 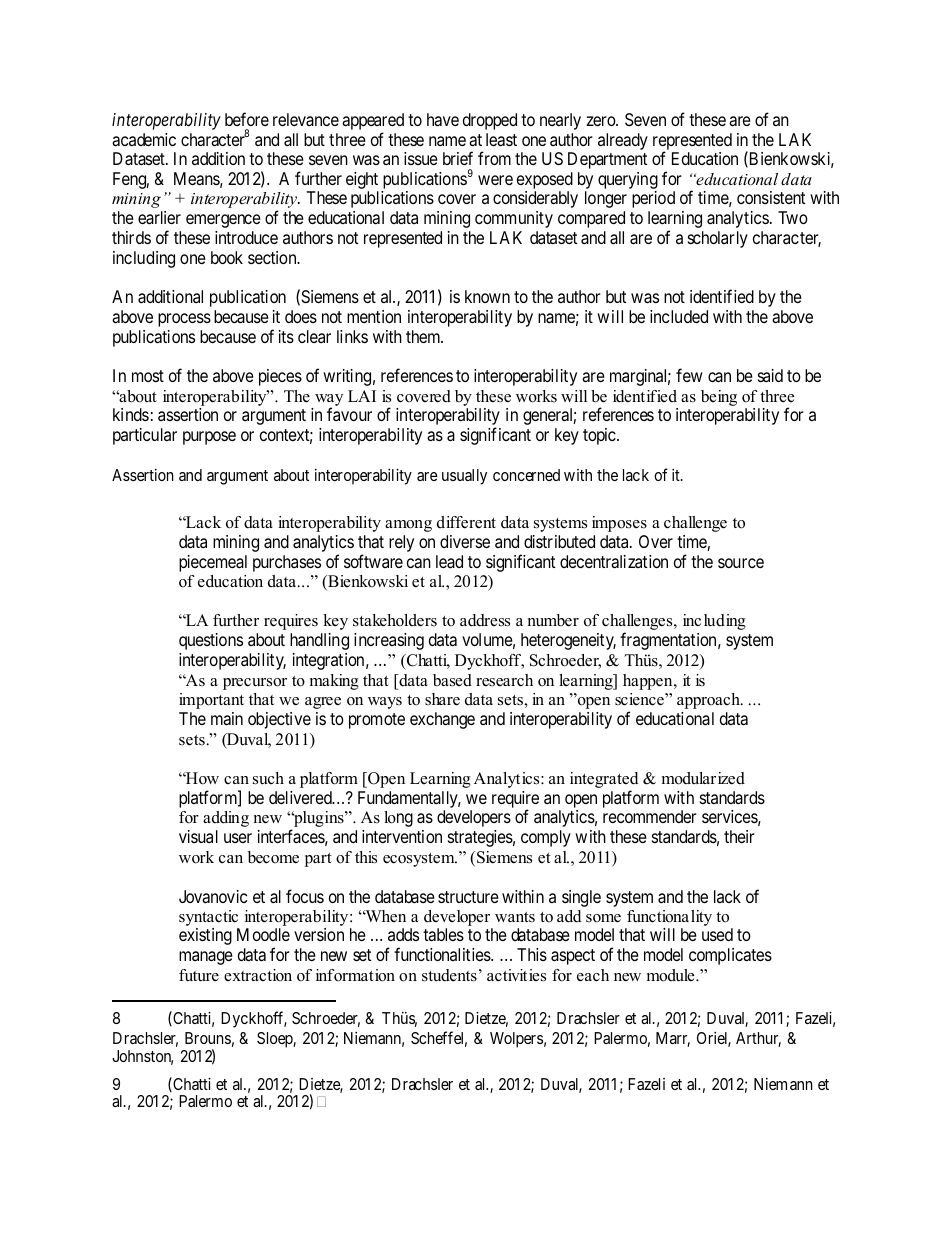 I want to click on modularized, so click(x=703, y=778).
